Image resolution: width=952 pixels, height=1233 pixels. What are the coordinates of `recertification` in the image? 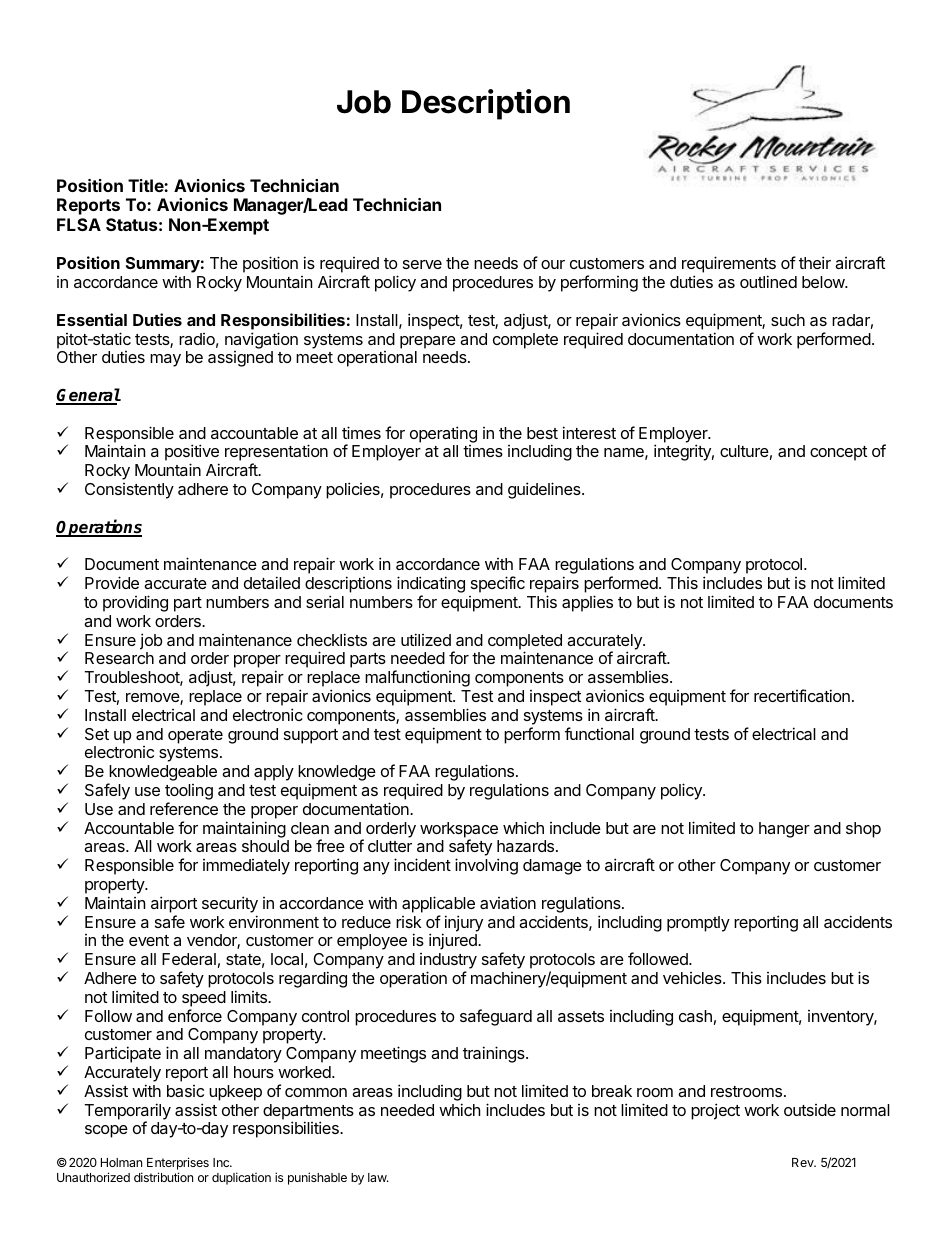 It's located at (802, 695).
